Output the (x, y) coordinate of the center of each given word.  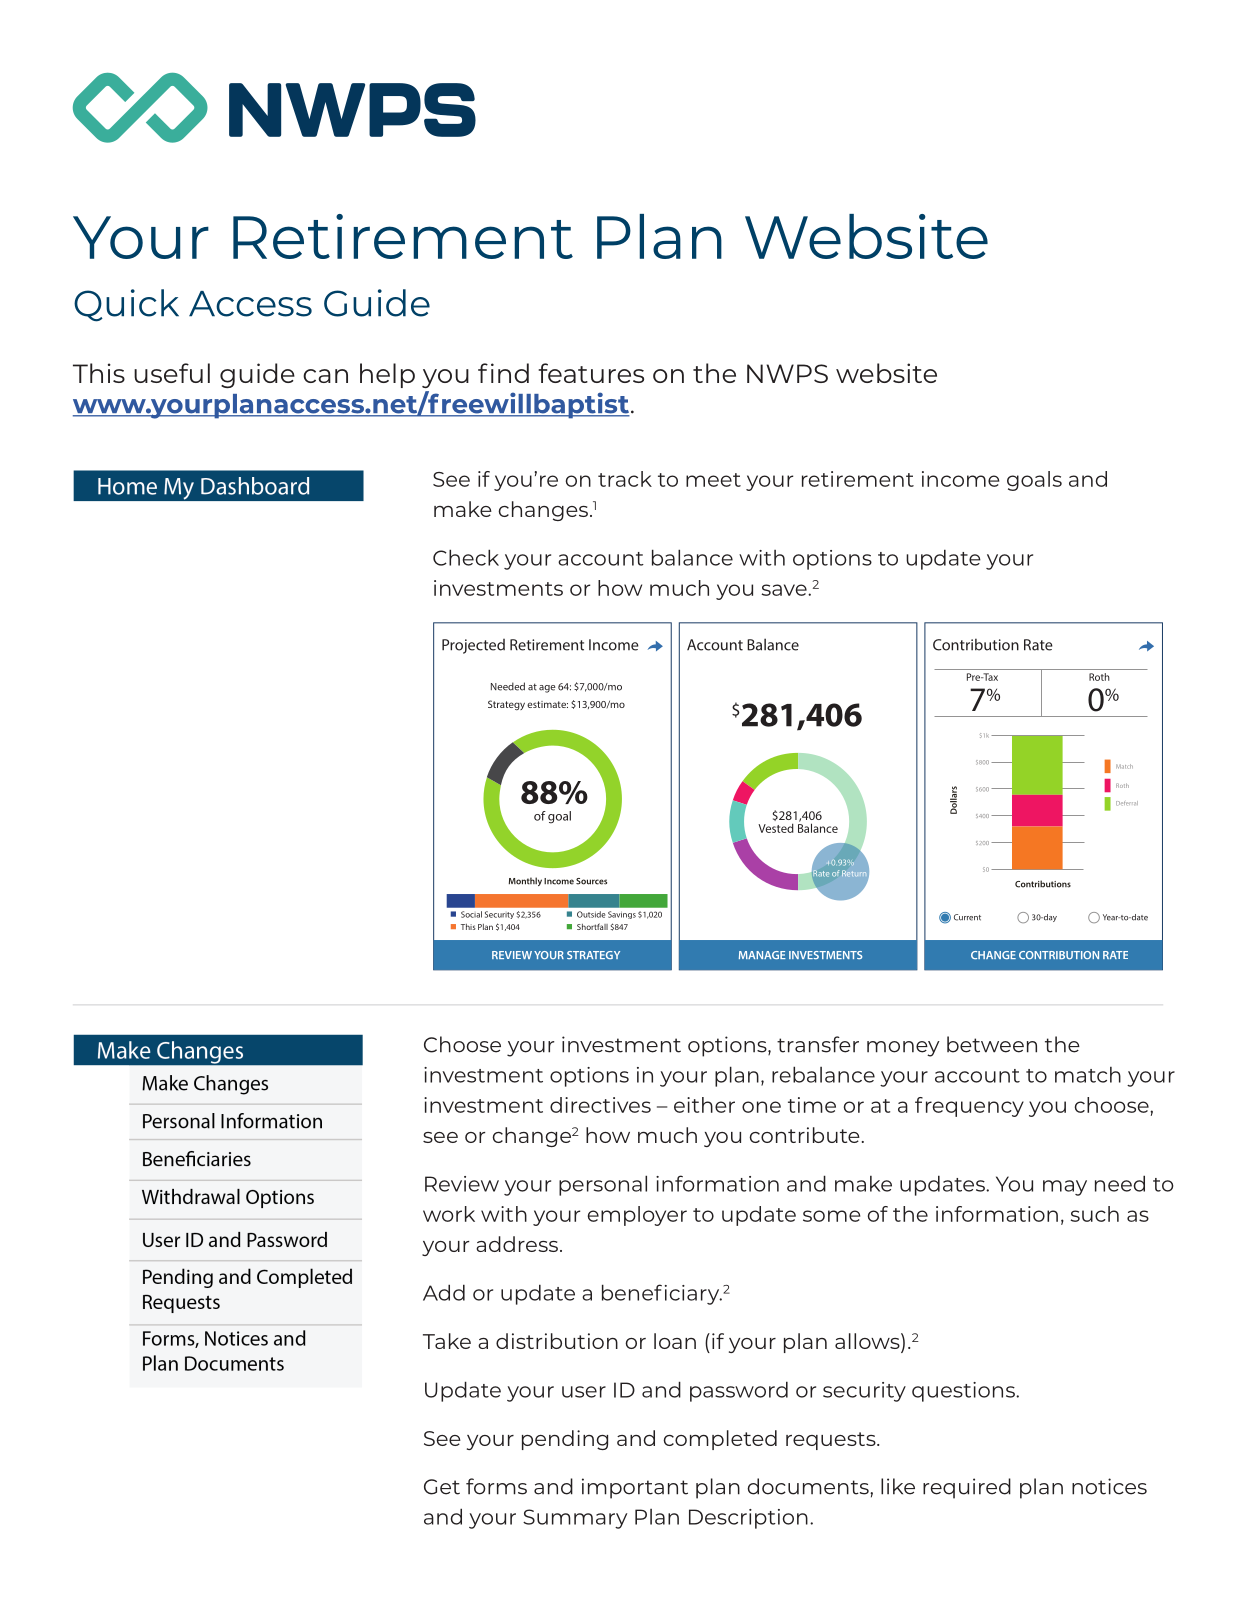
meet (713, 480)
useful (172, 373)
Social (471, 914)
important (635, 1488)
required (967, 1488)
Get (442, 1487)
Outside (591, 914)
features (591, 373)
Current (967, 917)
